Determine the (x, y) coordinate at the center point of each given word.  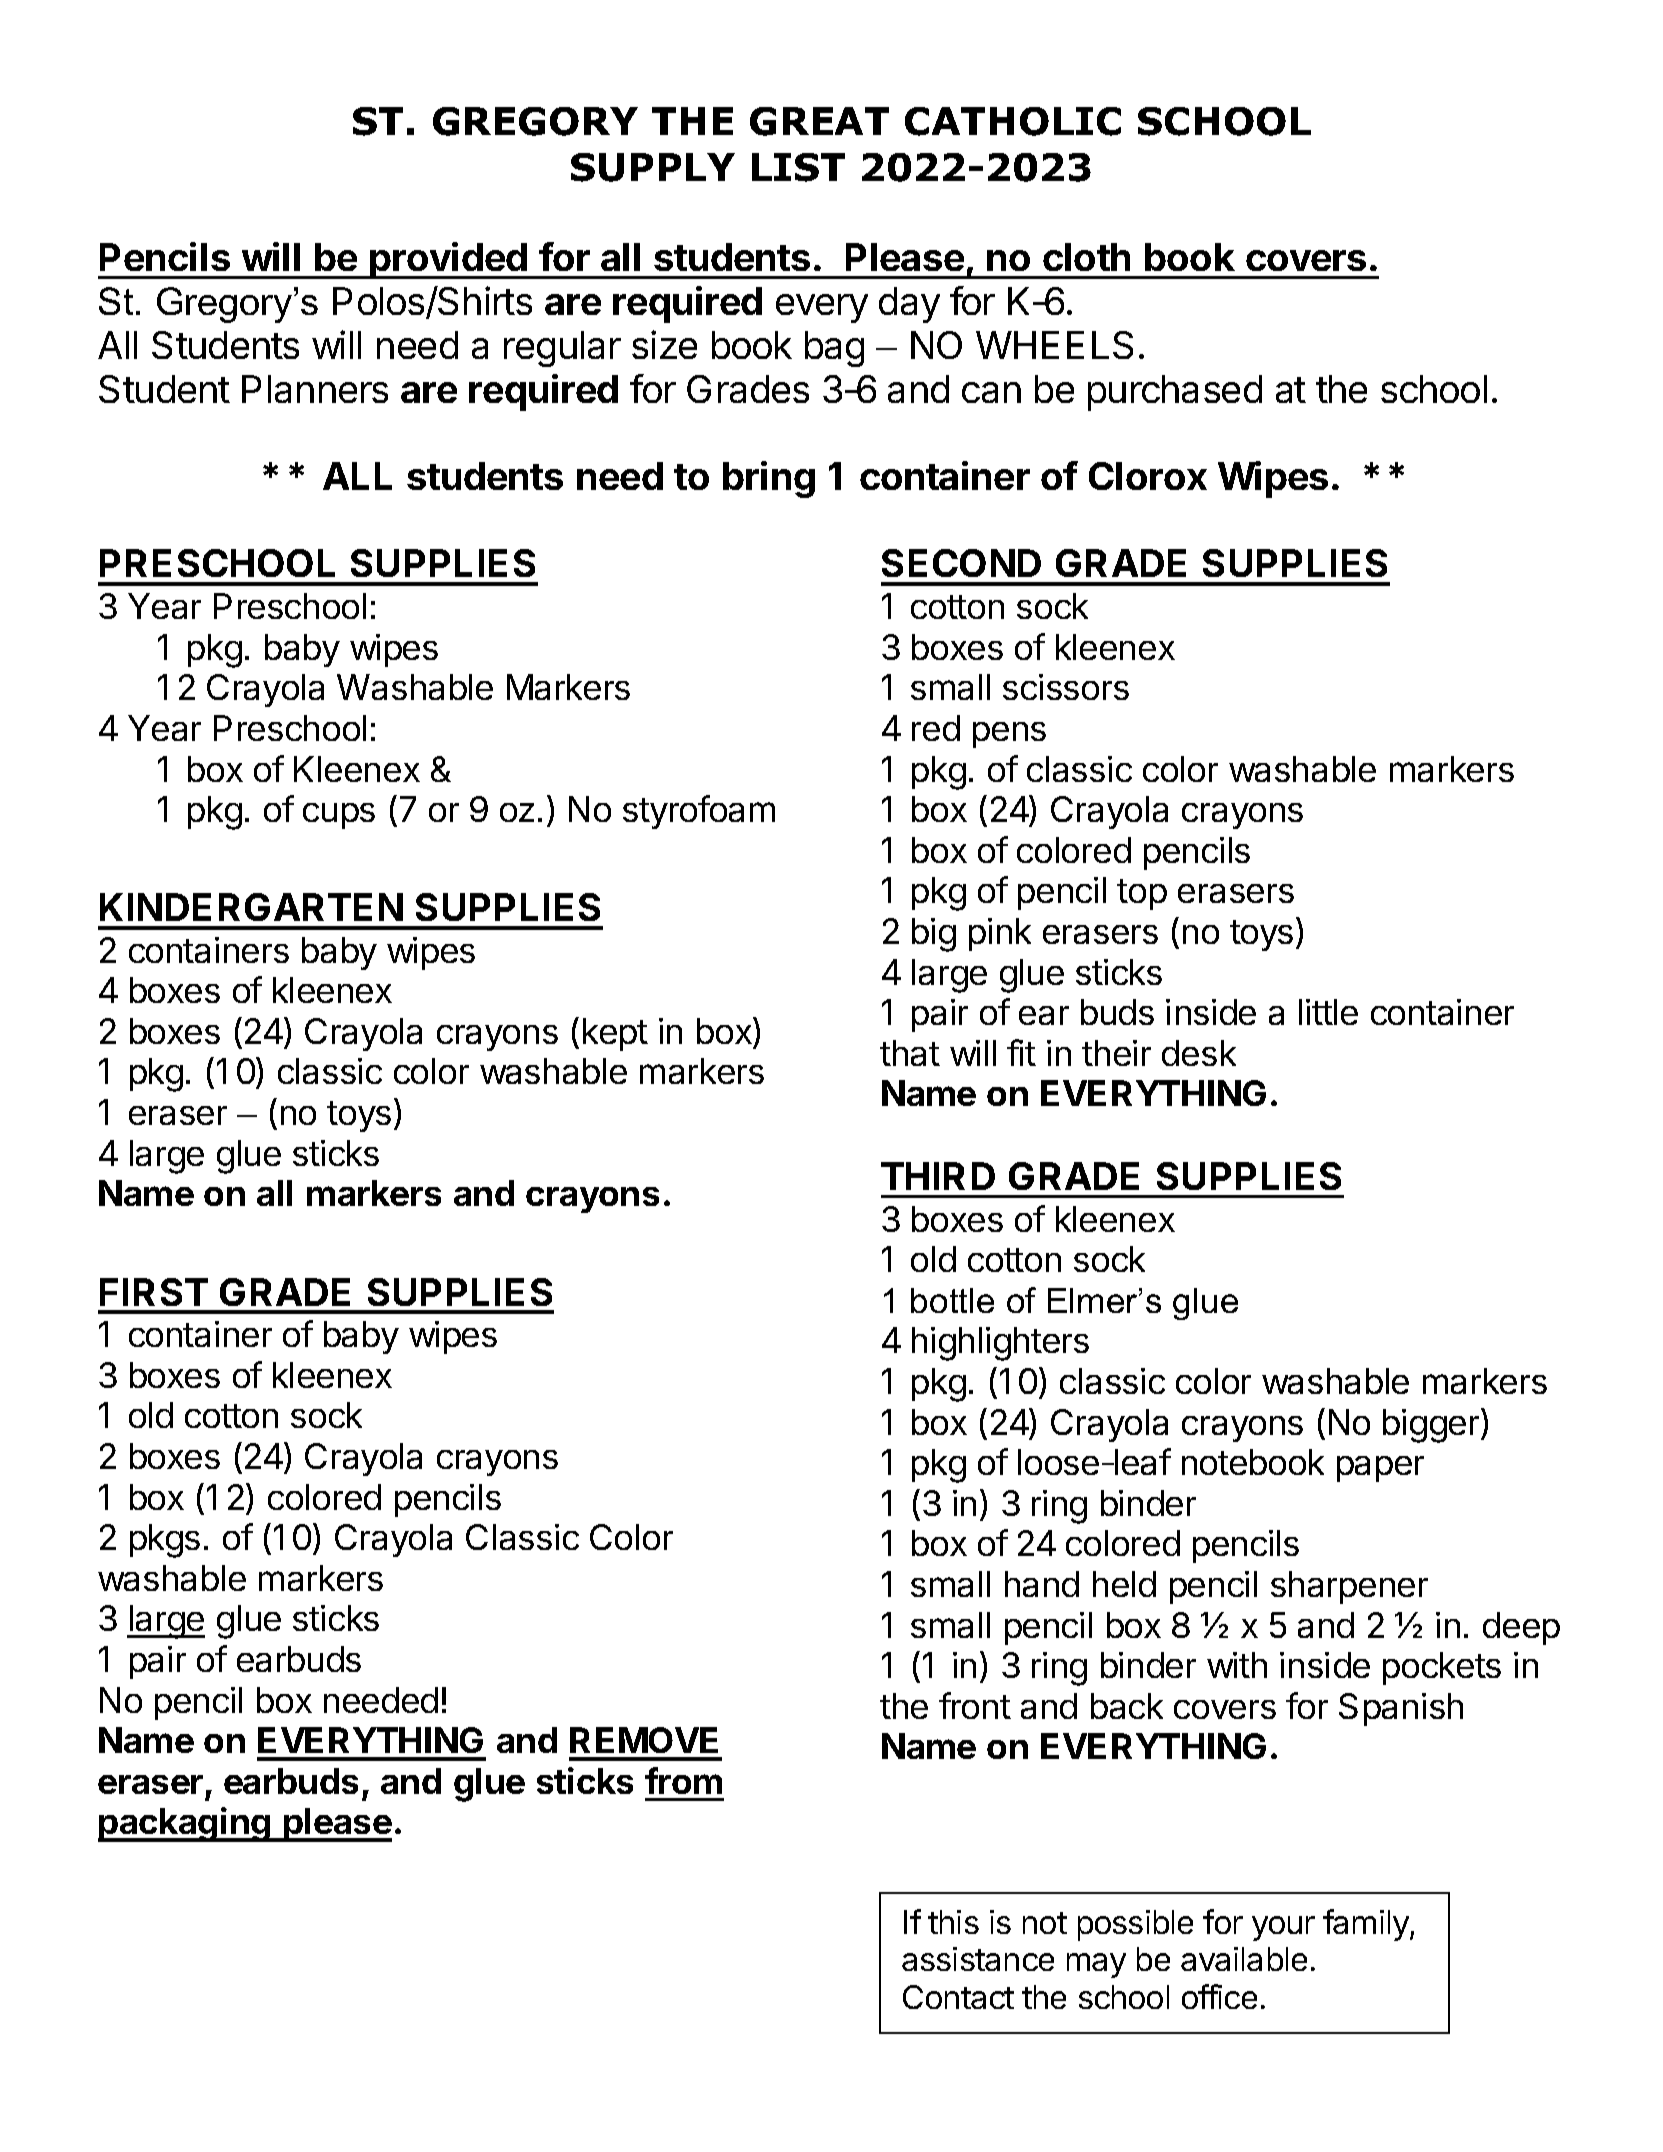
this (953, 1922)
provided (449, 260)
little (1328, 1012)
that (910, 1053)
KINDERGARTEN (251, 907)
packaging (185, 1824)
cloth (1086, 257)
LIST (798, 167)
